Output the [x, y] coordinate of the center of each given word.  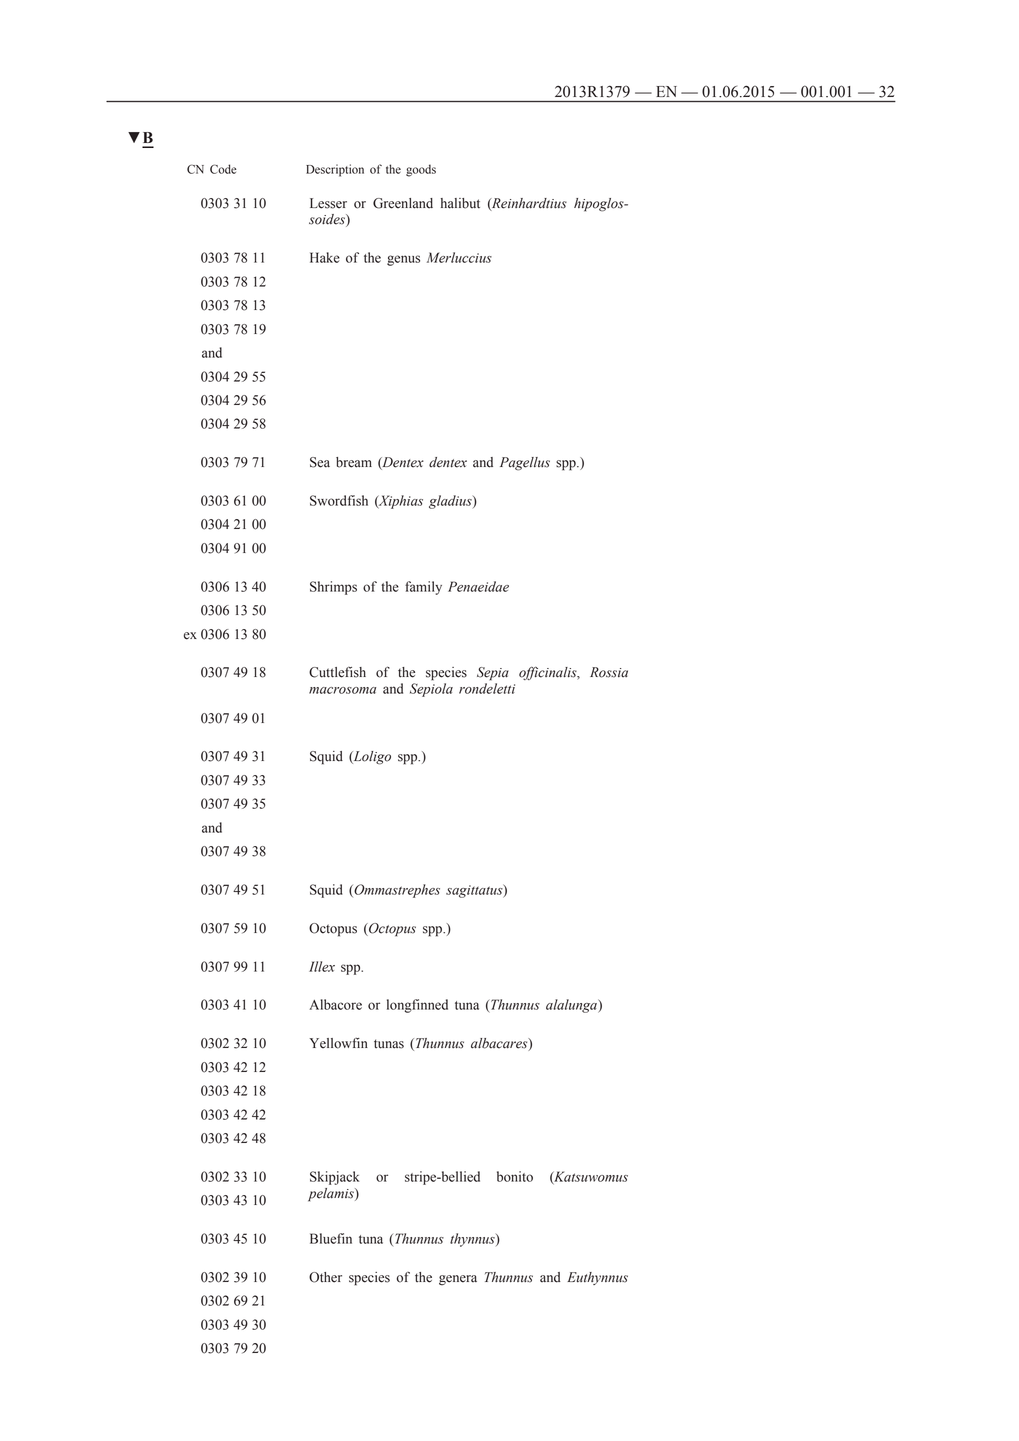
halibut [460, 203]
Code [223, 169]
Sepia [493, 674]
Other [325, 1277]
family [423, 588]
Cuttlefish [337, 672]
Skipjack [334, 1178]
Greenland [403, 203]
